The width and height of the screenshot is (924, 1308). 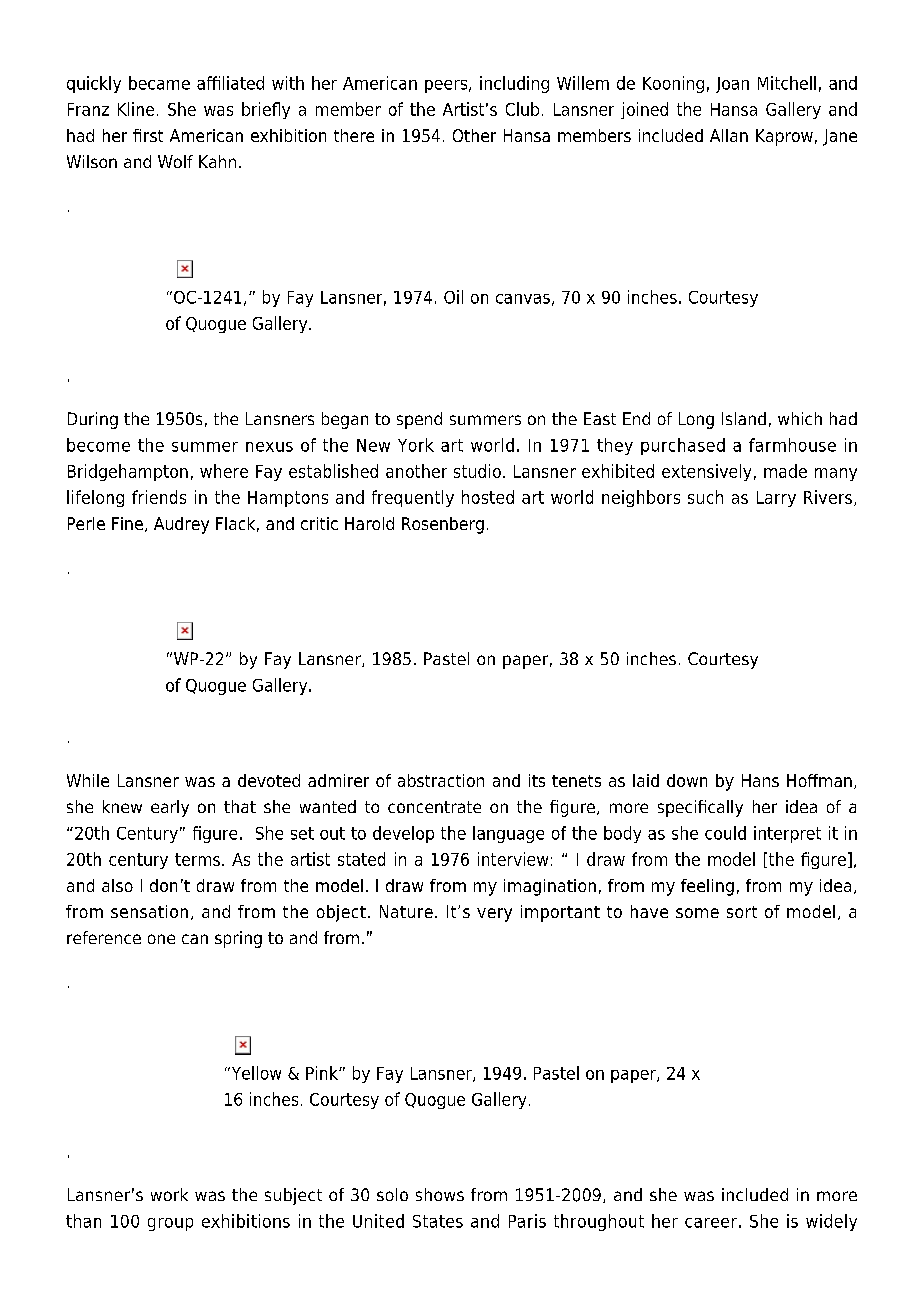 What do you see at coordinates (440, 1194) in the screenshot?
I see `shows` at bounding box center [440, 1194].
